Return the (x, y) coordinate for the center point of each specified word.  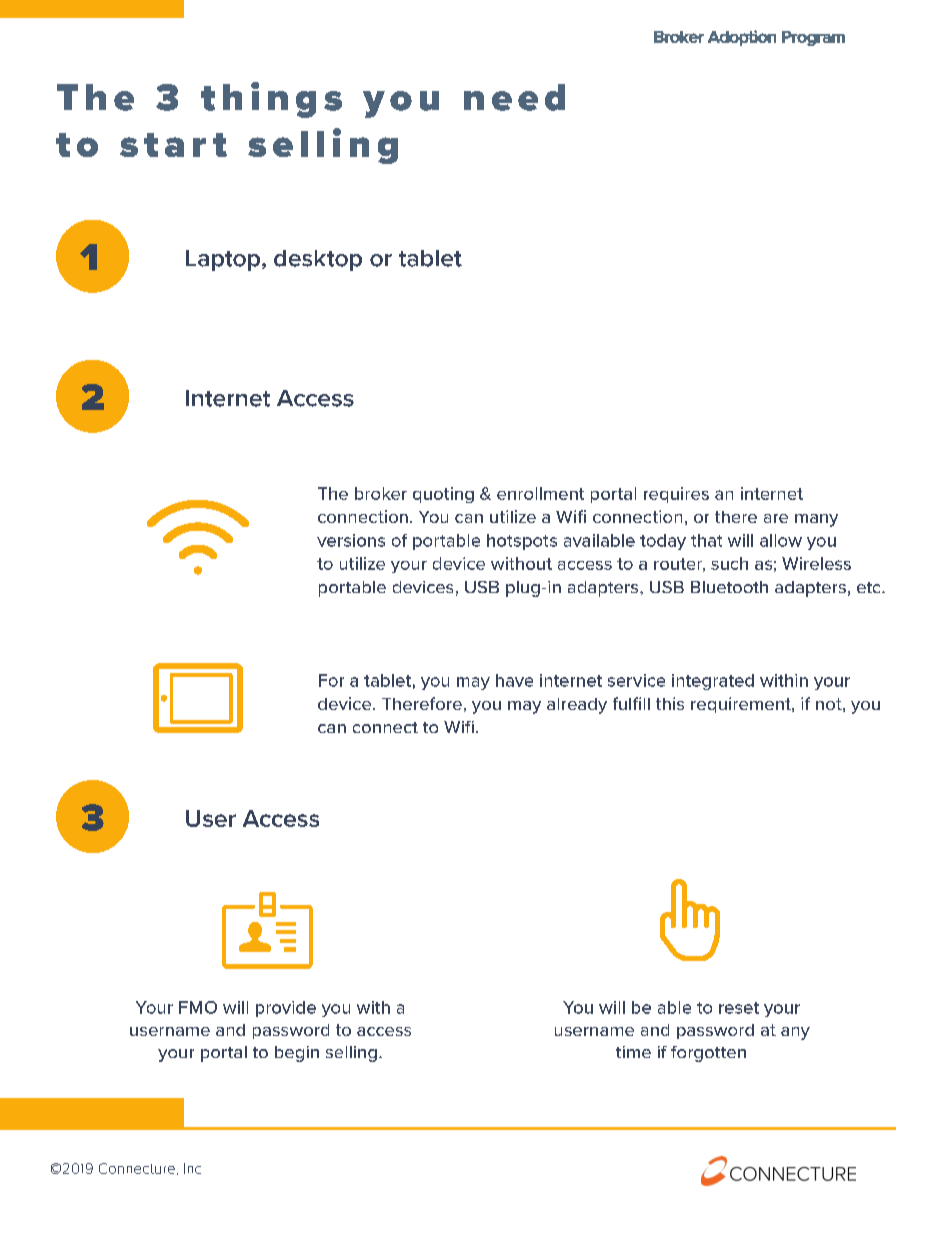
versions (351, 540)
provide (286, 1009)
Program (813, 38)
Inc (192, 1168)
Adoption (742, 38)
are (776, 518)
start (173, 145)
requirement (742, 705)
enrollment (540, 493)
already (577, 706)
